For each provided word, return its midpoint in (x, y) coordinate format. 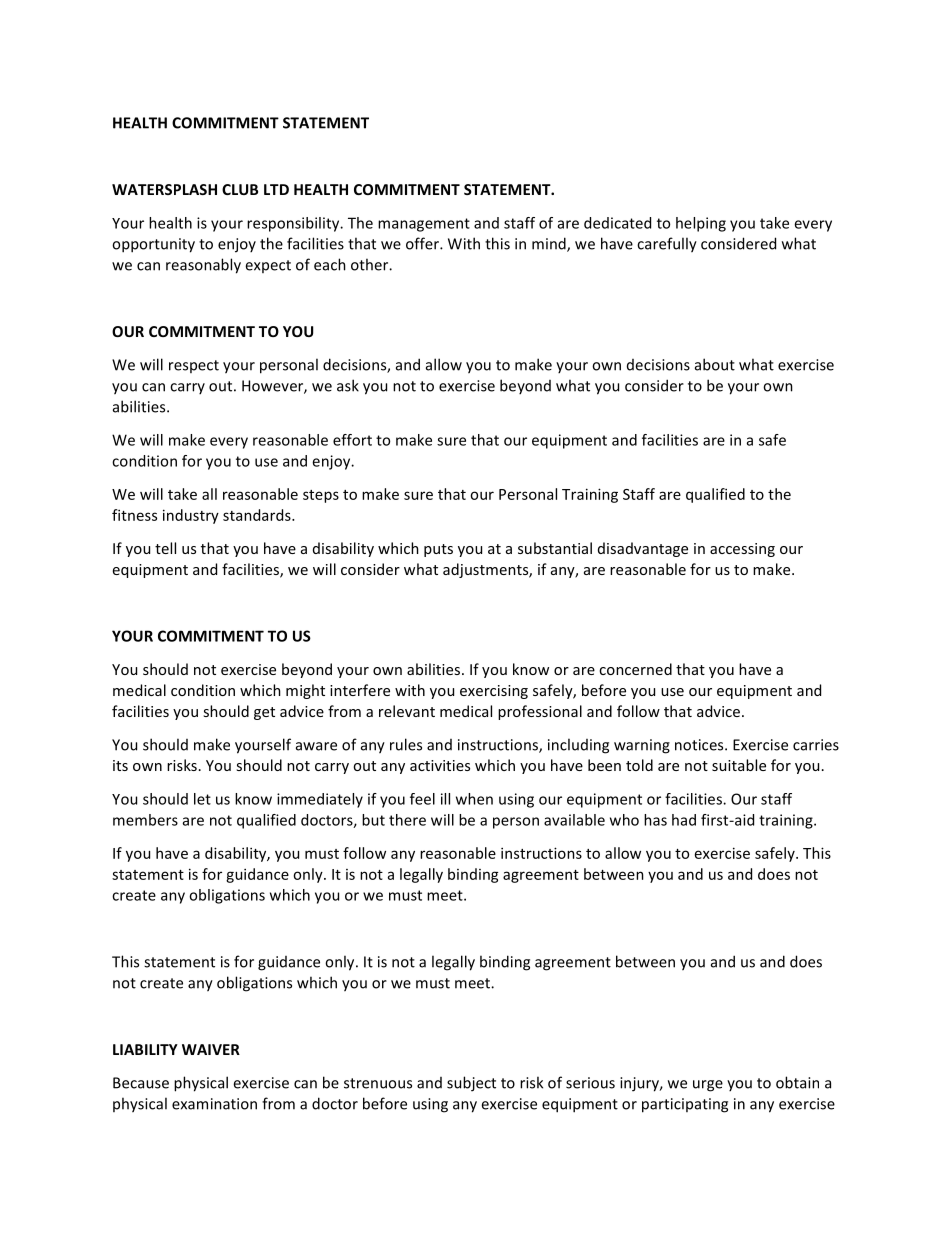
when (474, 799)
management (424, 225)
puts (438, 550)
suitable (739, 765)
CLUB (240, 189)
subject (471, 1084)
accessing (742, 550)
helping (701, 224)
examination (214, 1104)
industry (191, 516)
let (202, 799)
